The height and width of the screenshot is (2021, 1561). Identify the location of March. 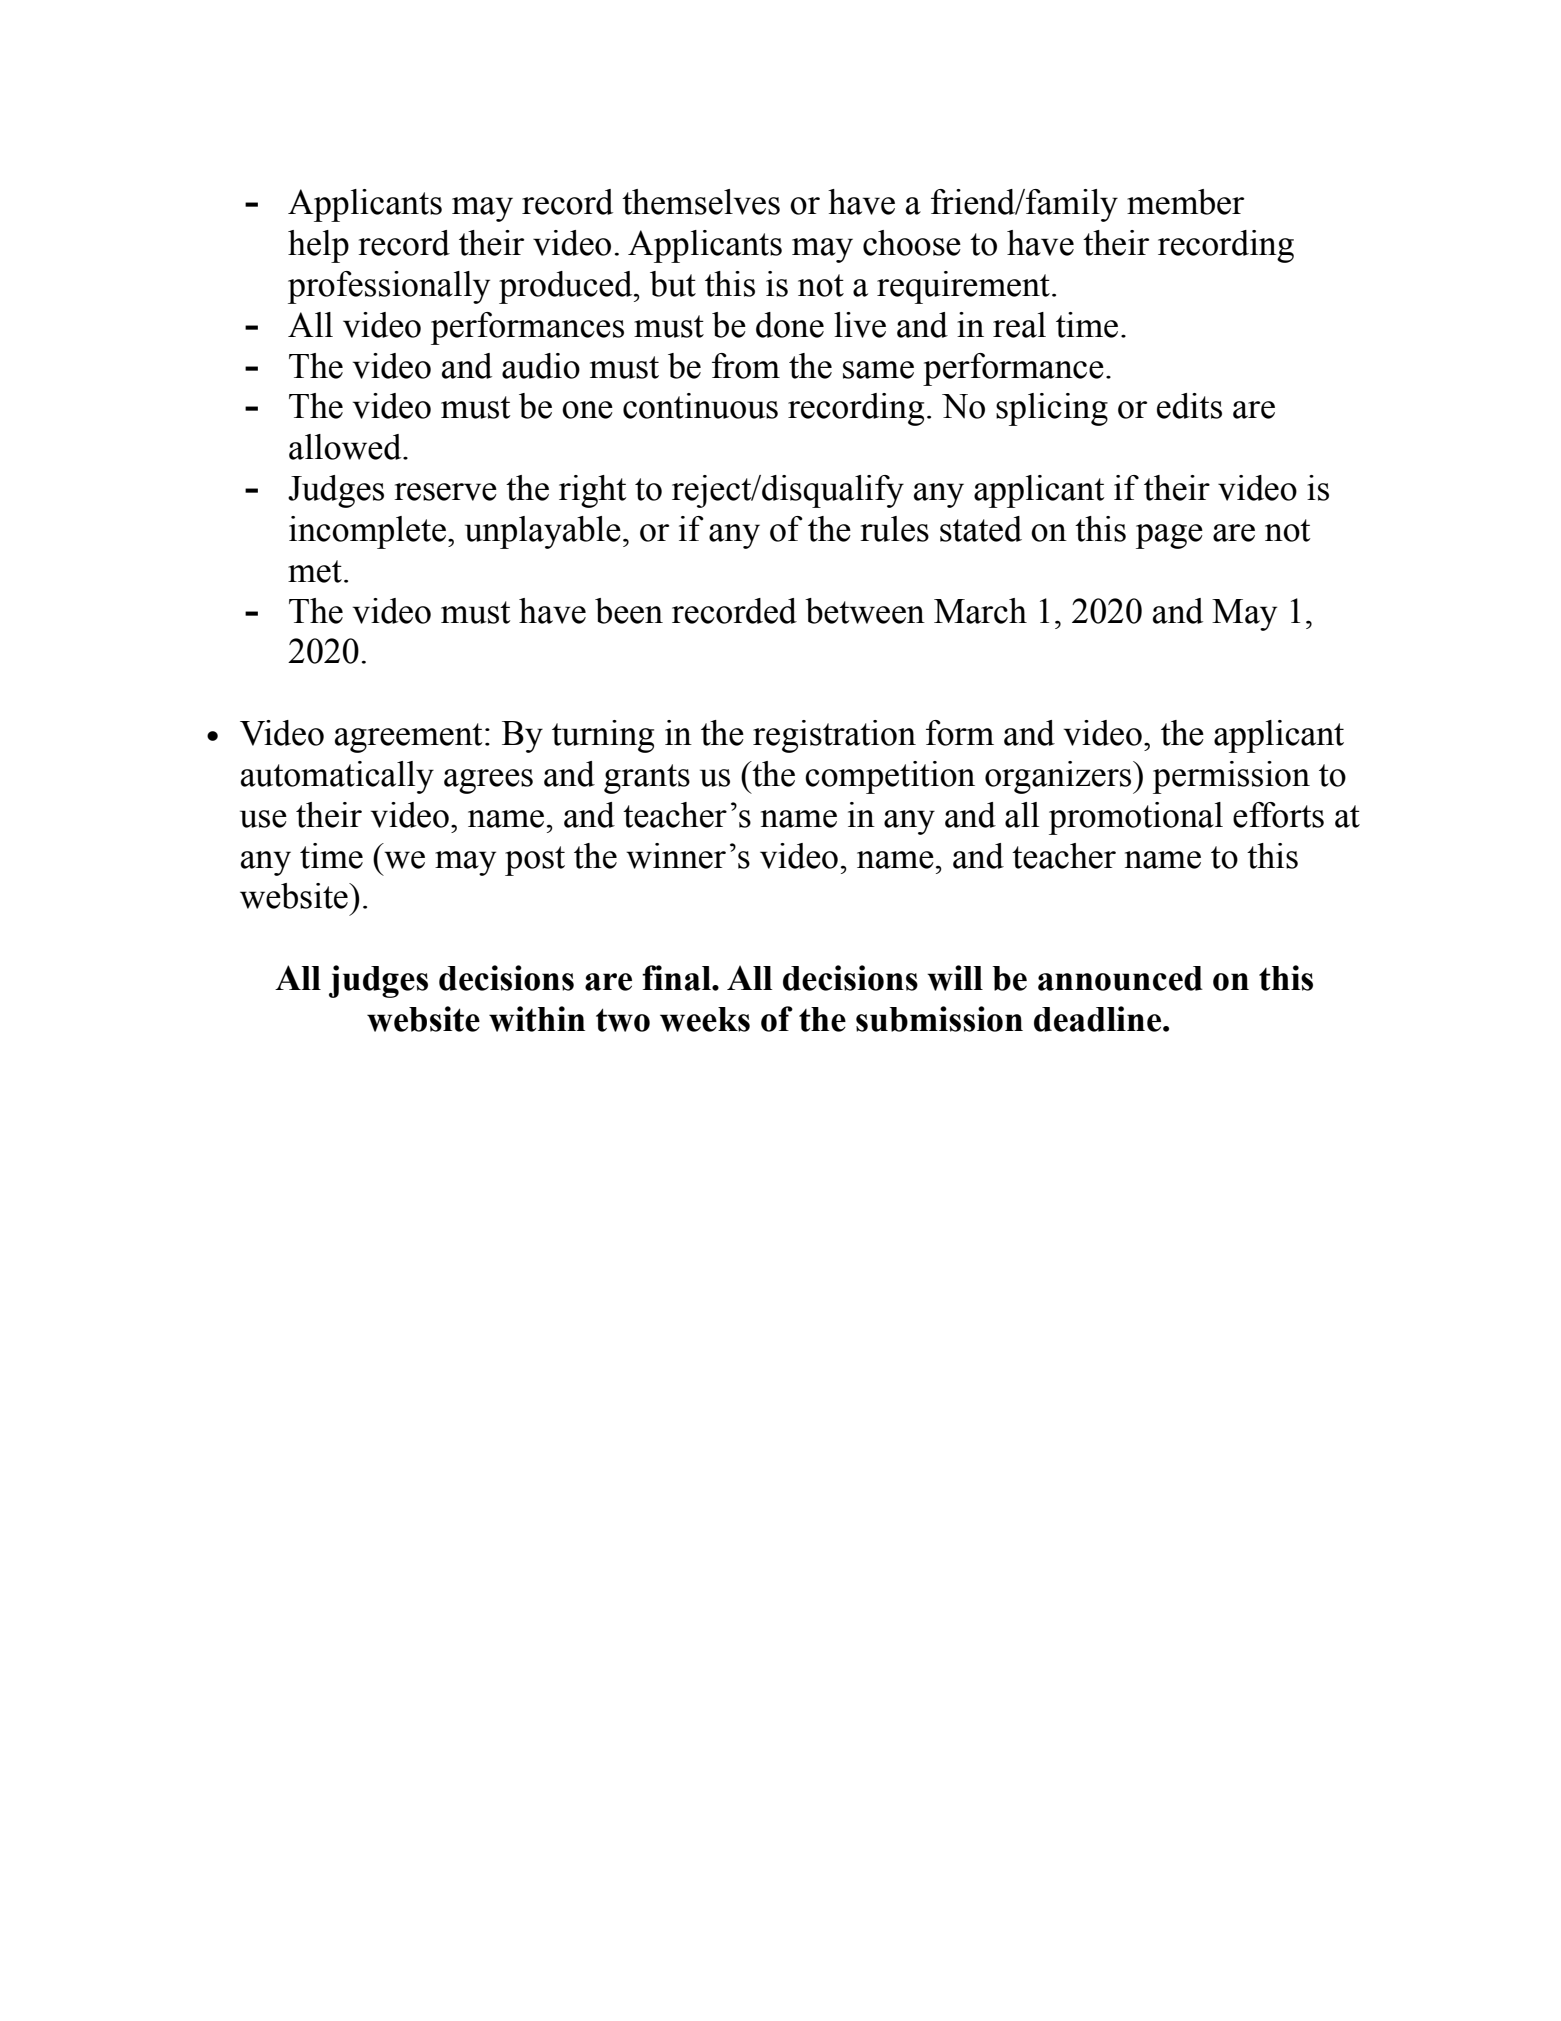
(980, 611).
